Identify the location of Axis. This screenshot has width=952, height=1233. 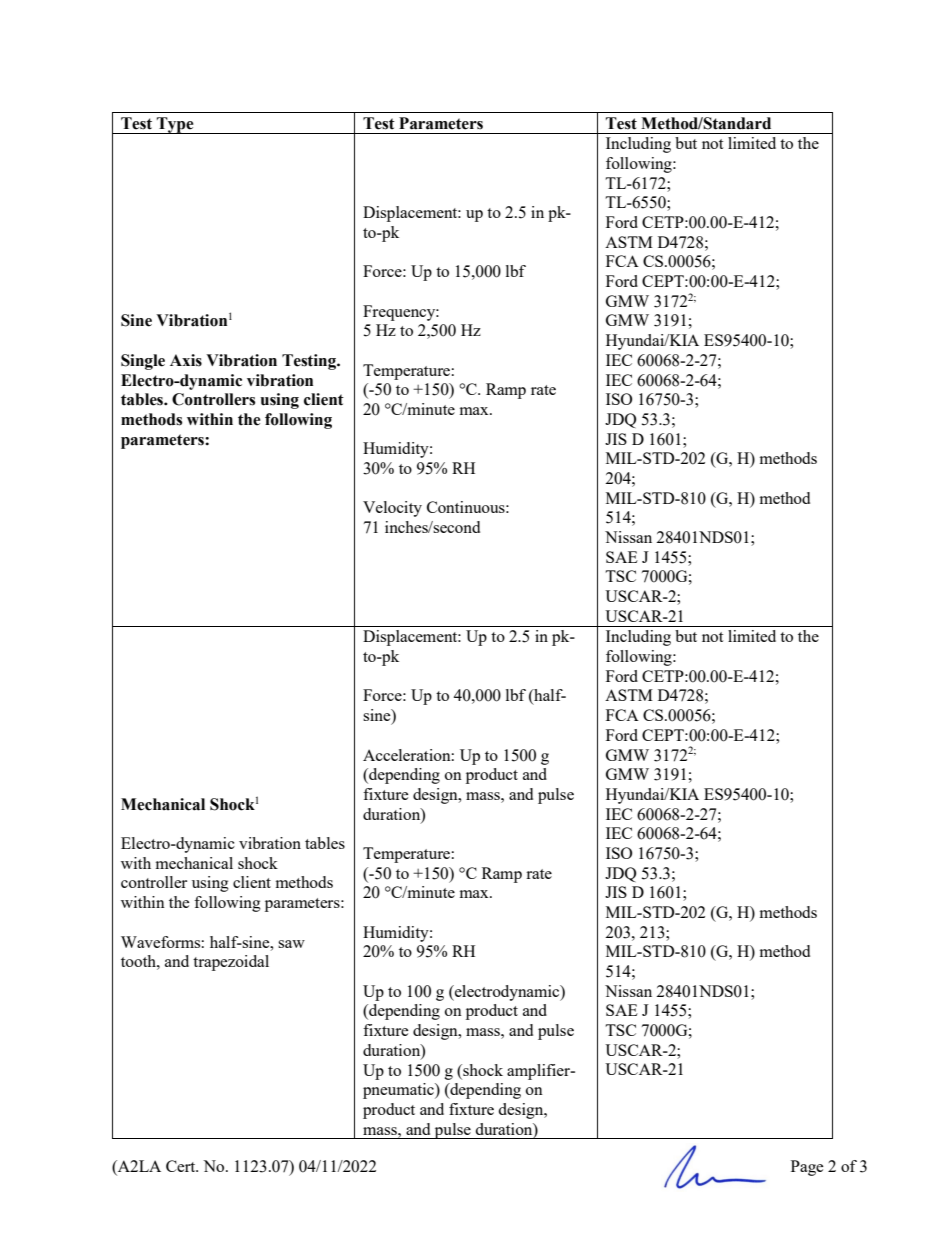
(186, 360).
